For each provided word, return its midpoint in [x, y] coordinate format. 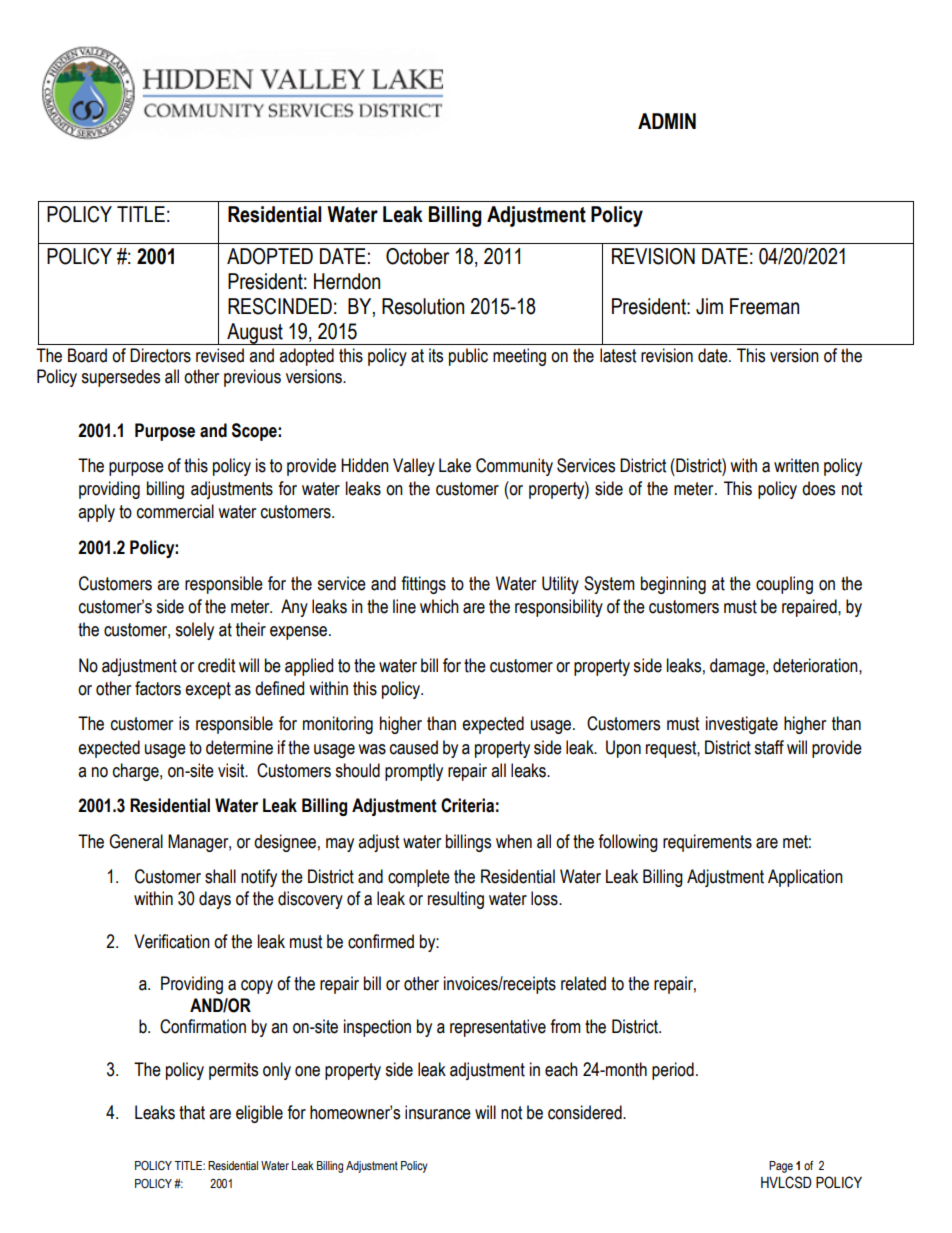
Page [781, 1167]
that [192, 1112]
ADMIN [667, 121]
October [417, 256]
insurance [438, 1112]
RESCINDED [280, 306]
